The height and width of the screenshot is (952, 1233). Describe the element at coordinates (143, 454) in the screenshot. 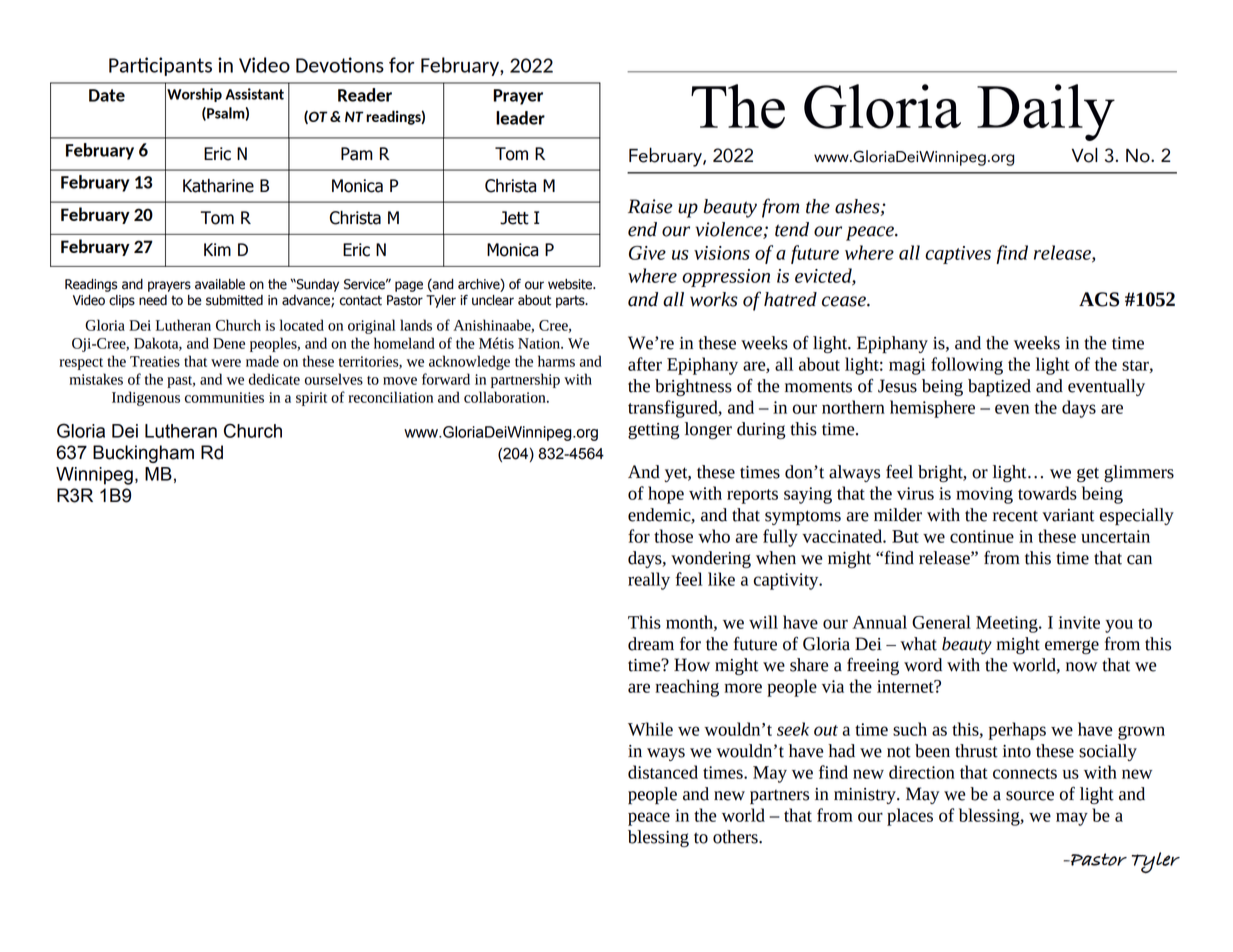

I see `Buckingham` at that location.
